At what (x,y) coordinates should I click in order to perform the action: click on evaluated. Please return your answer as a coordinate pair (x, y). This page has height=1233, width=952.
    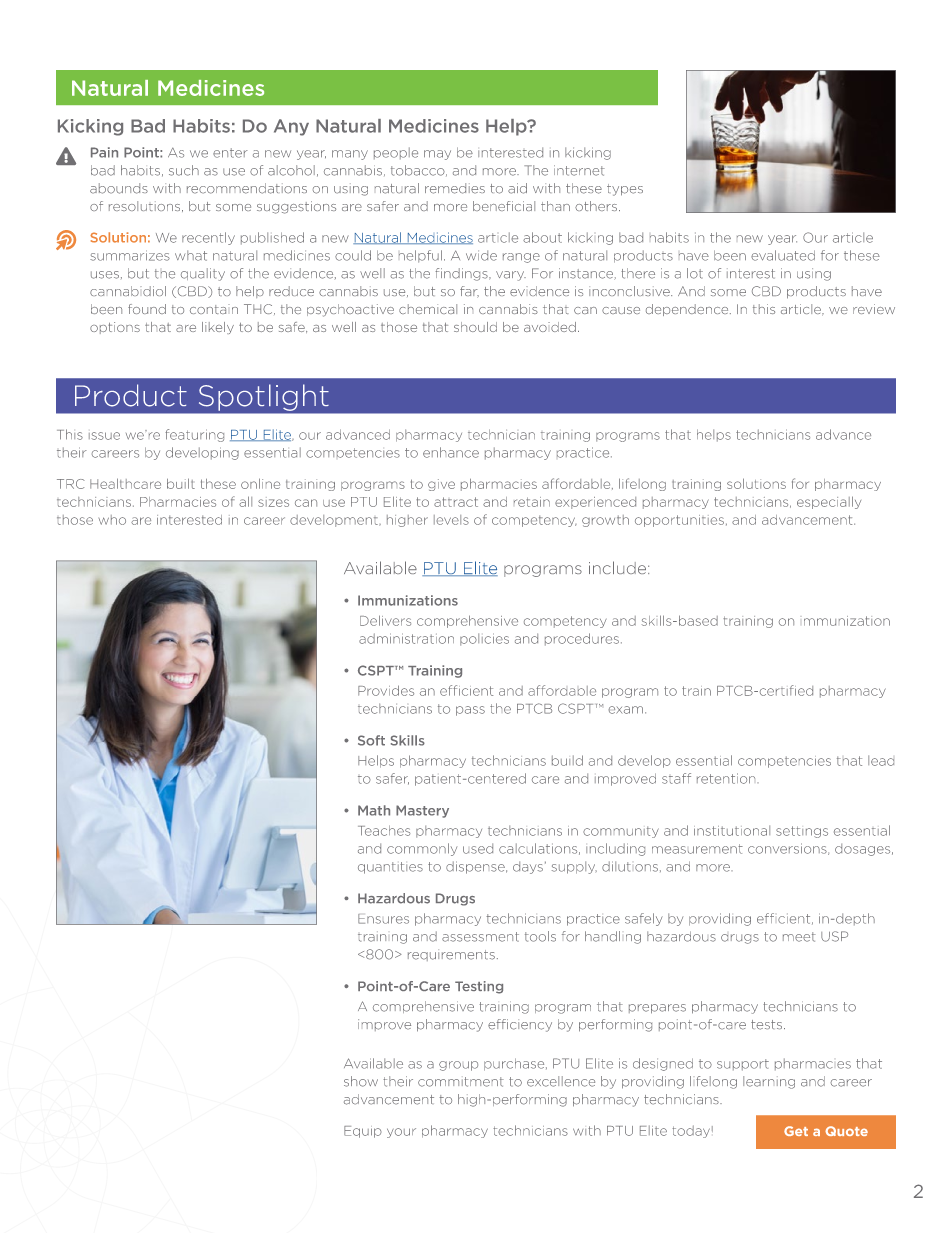
    Looking at the image, I should click on (783, 255).
